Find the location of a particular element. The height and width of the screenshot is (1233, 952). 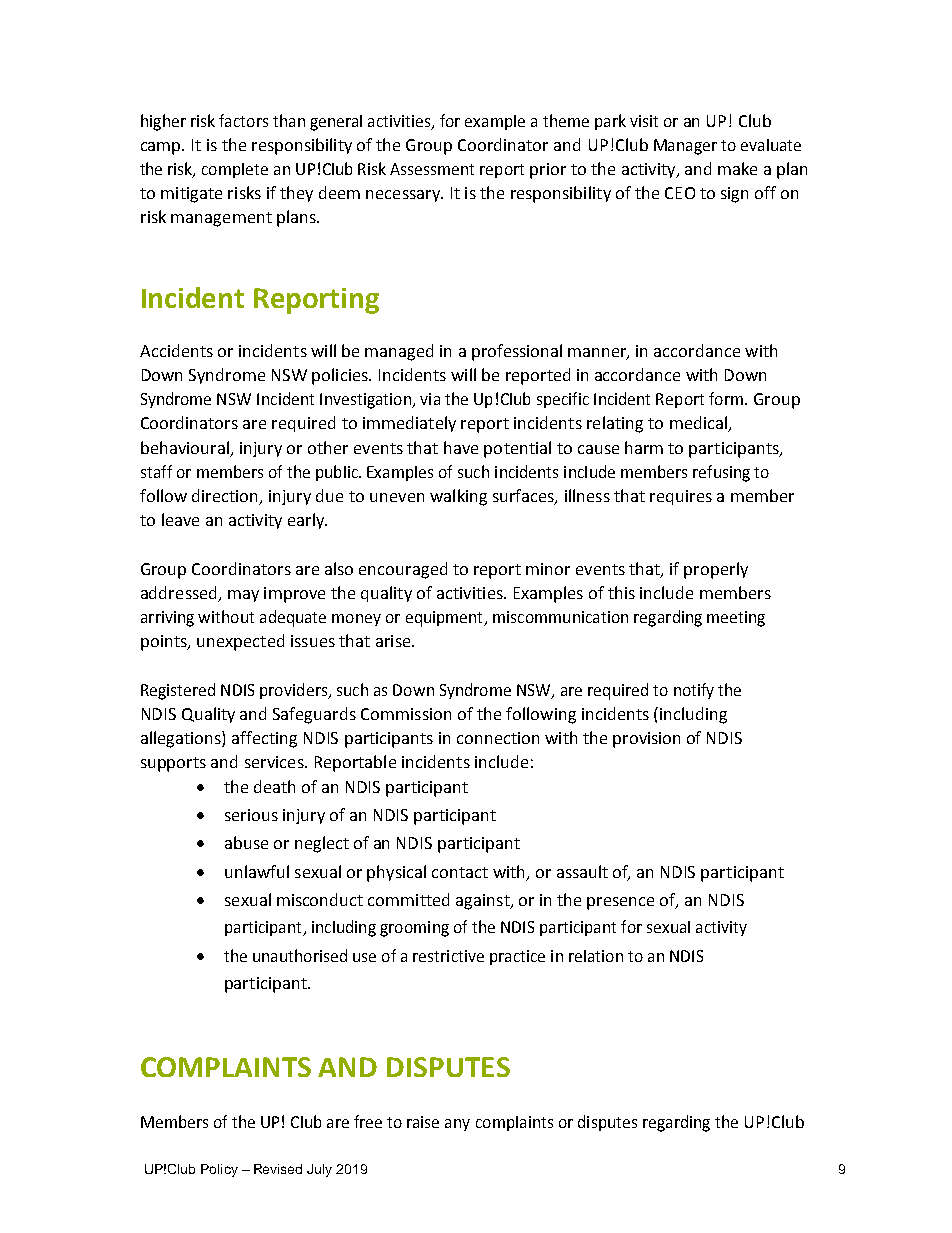

form is located at coordinates (726, 398).
